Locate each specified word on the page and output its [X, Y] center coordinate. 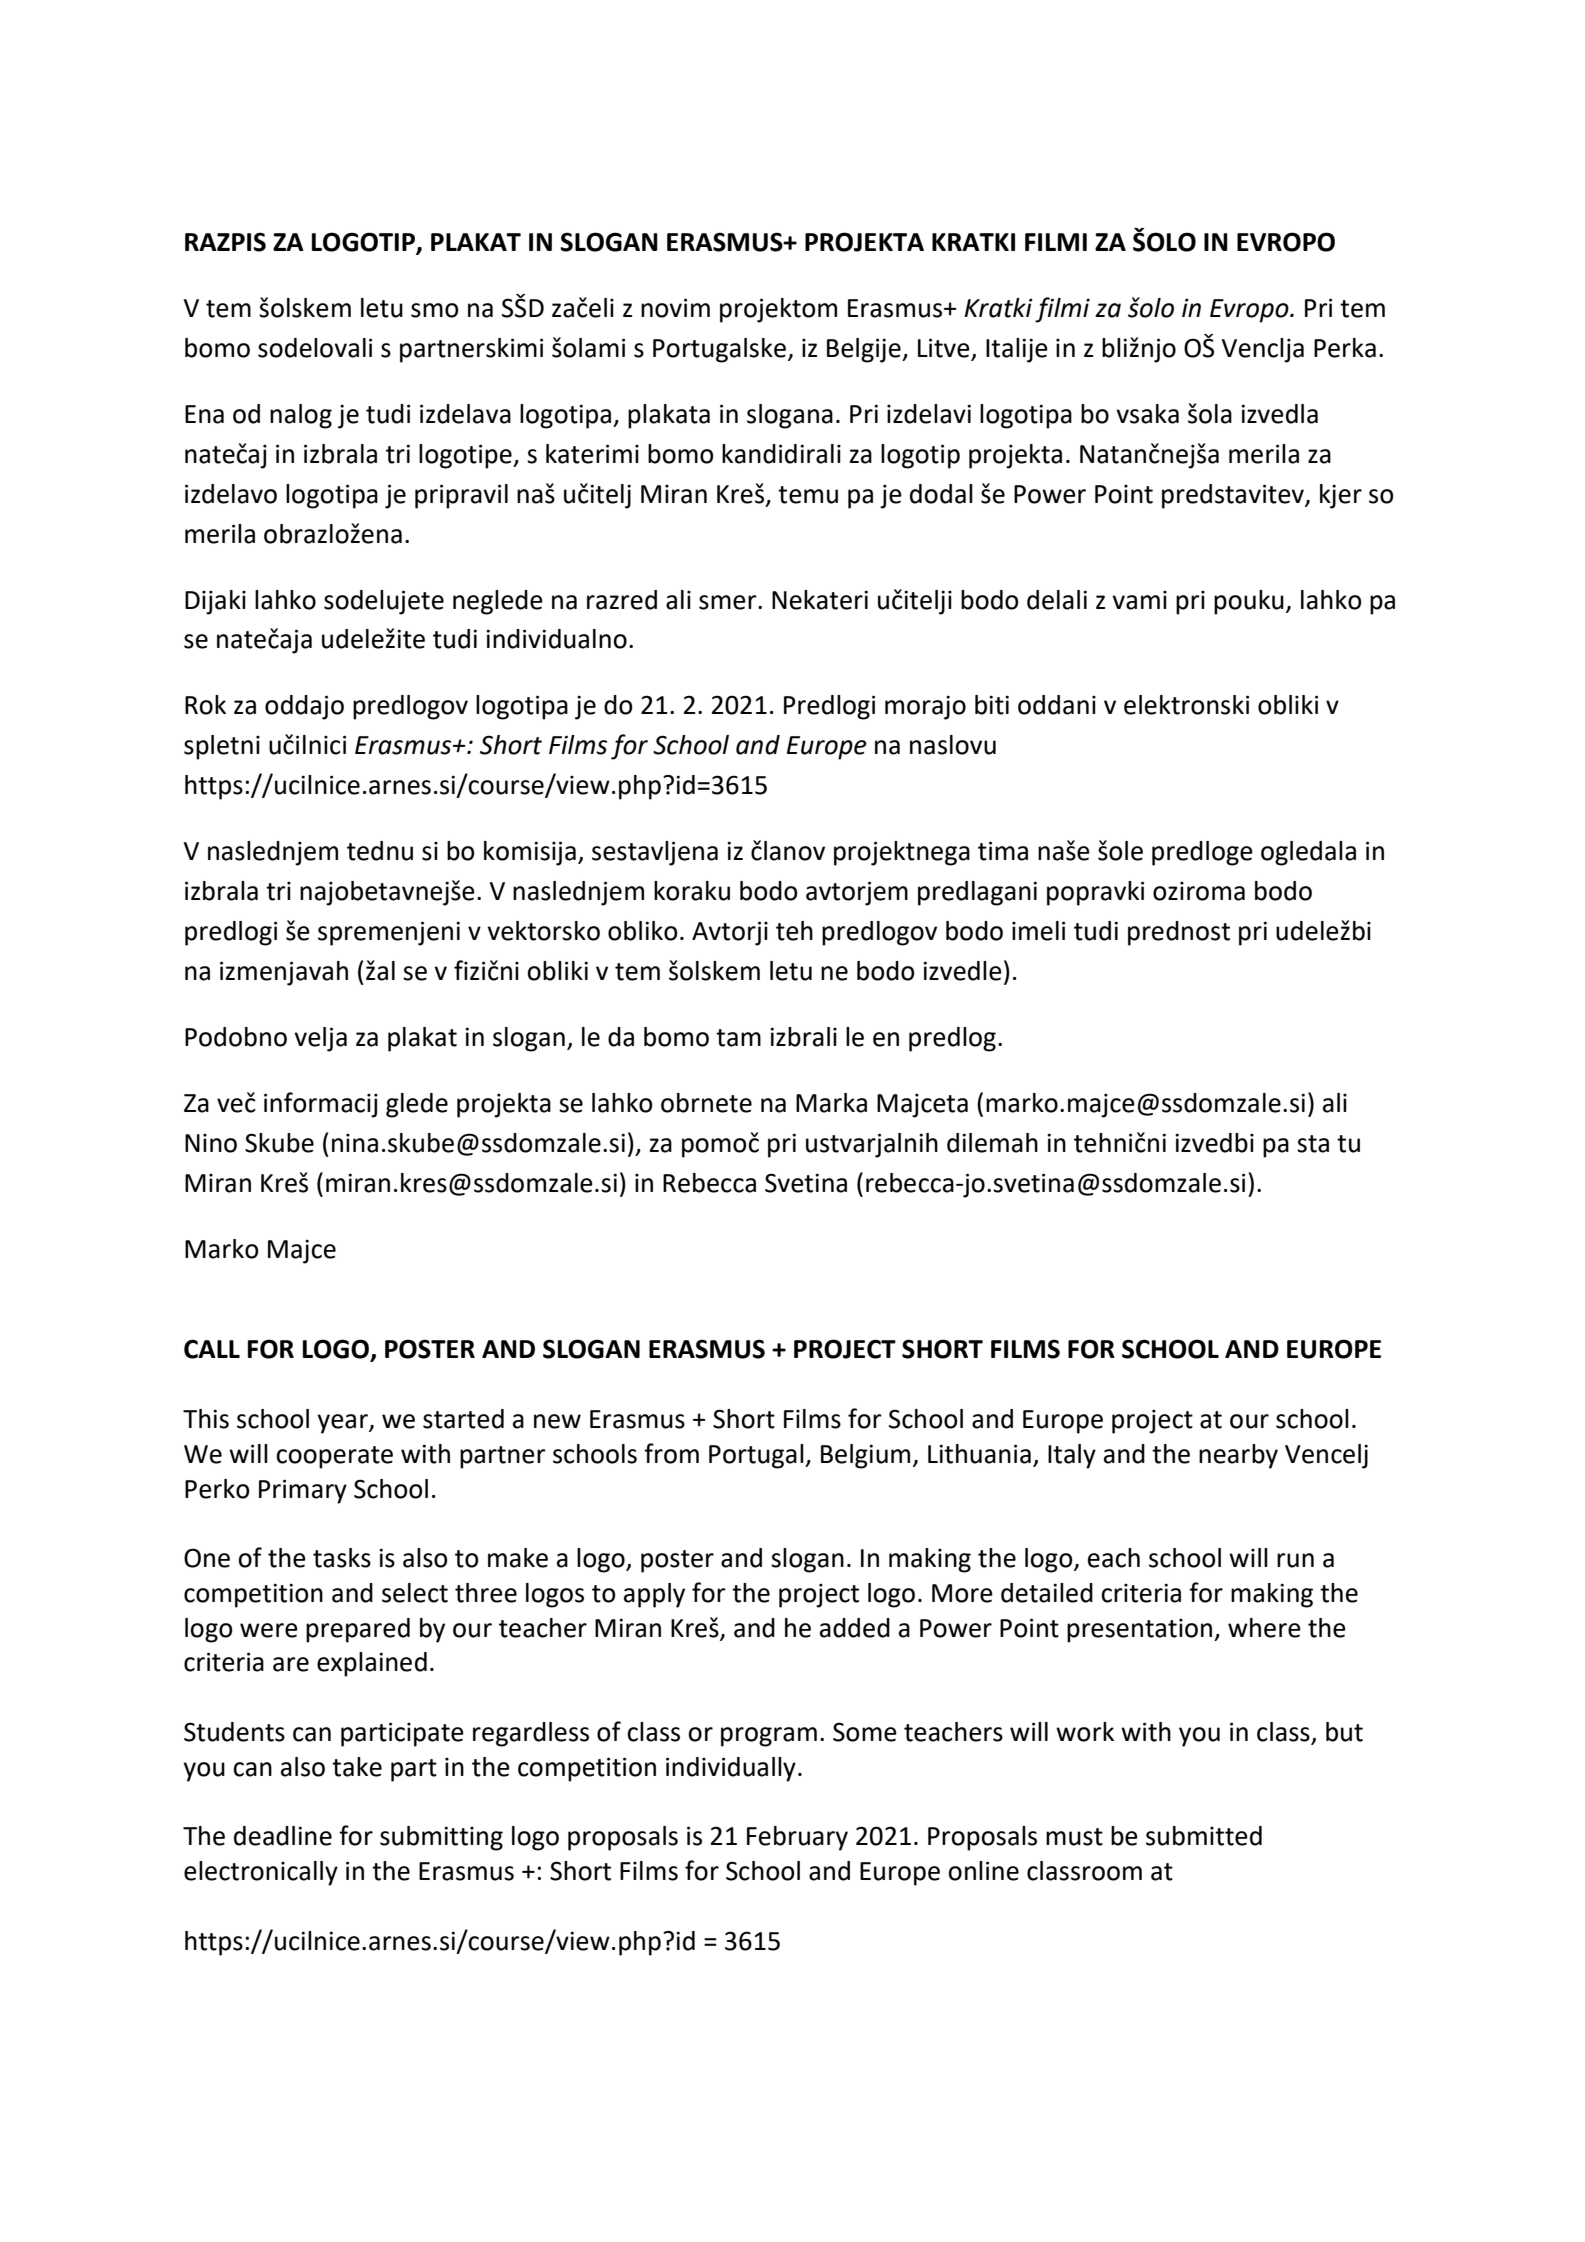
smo [435, 310]
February [797, 1838]
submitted [1204, 1836]
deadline [283, 1836]
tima [1003, 851]
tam [738, 1038]
